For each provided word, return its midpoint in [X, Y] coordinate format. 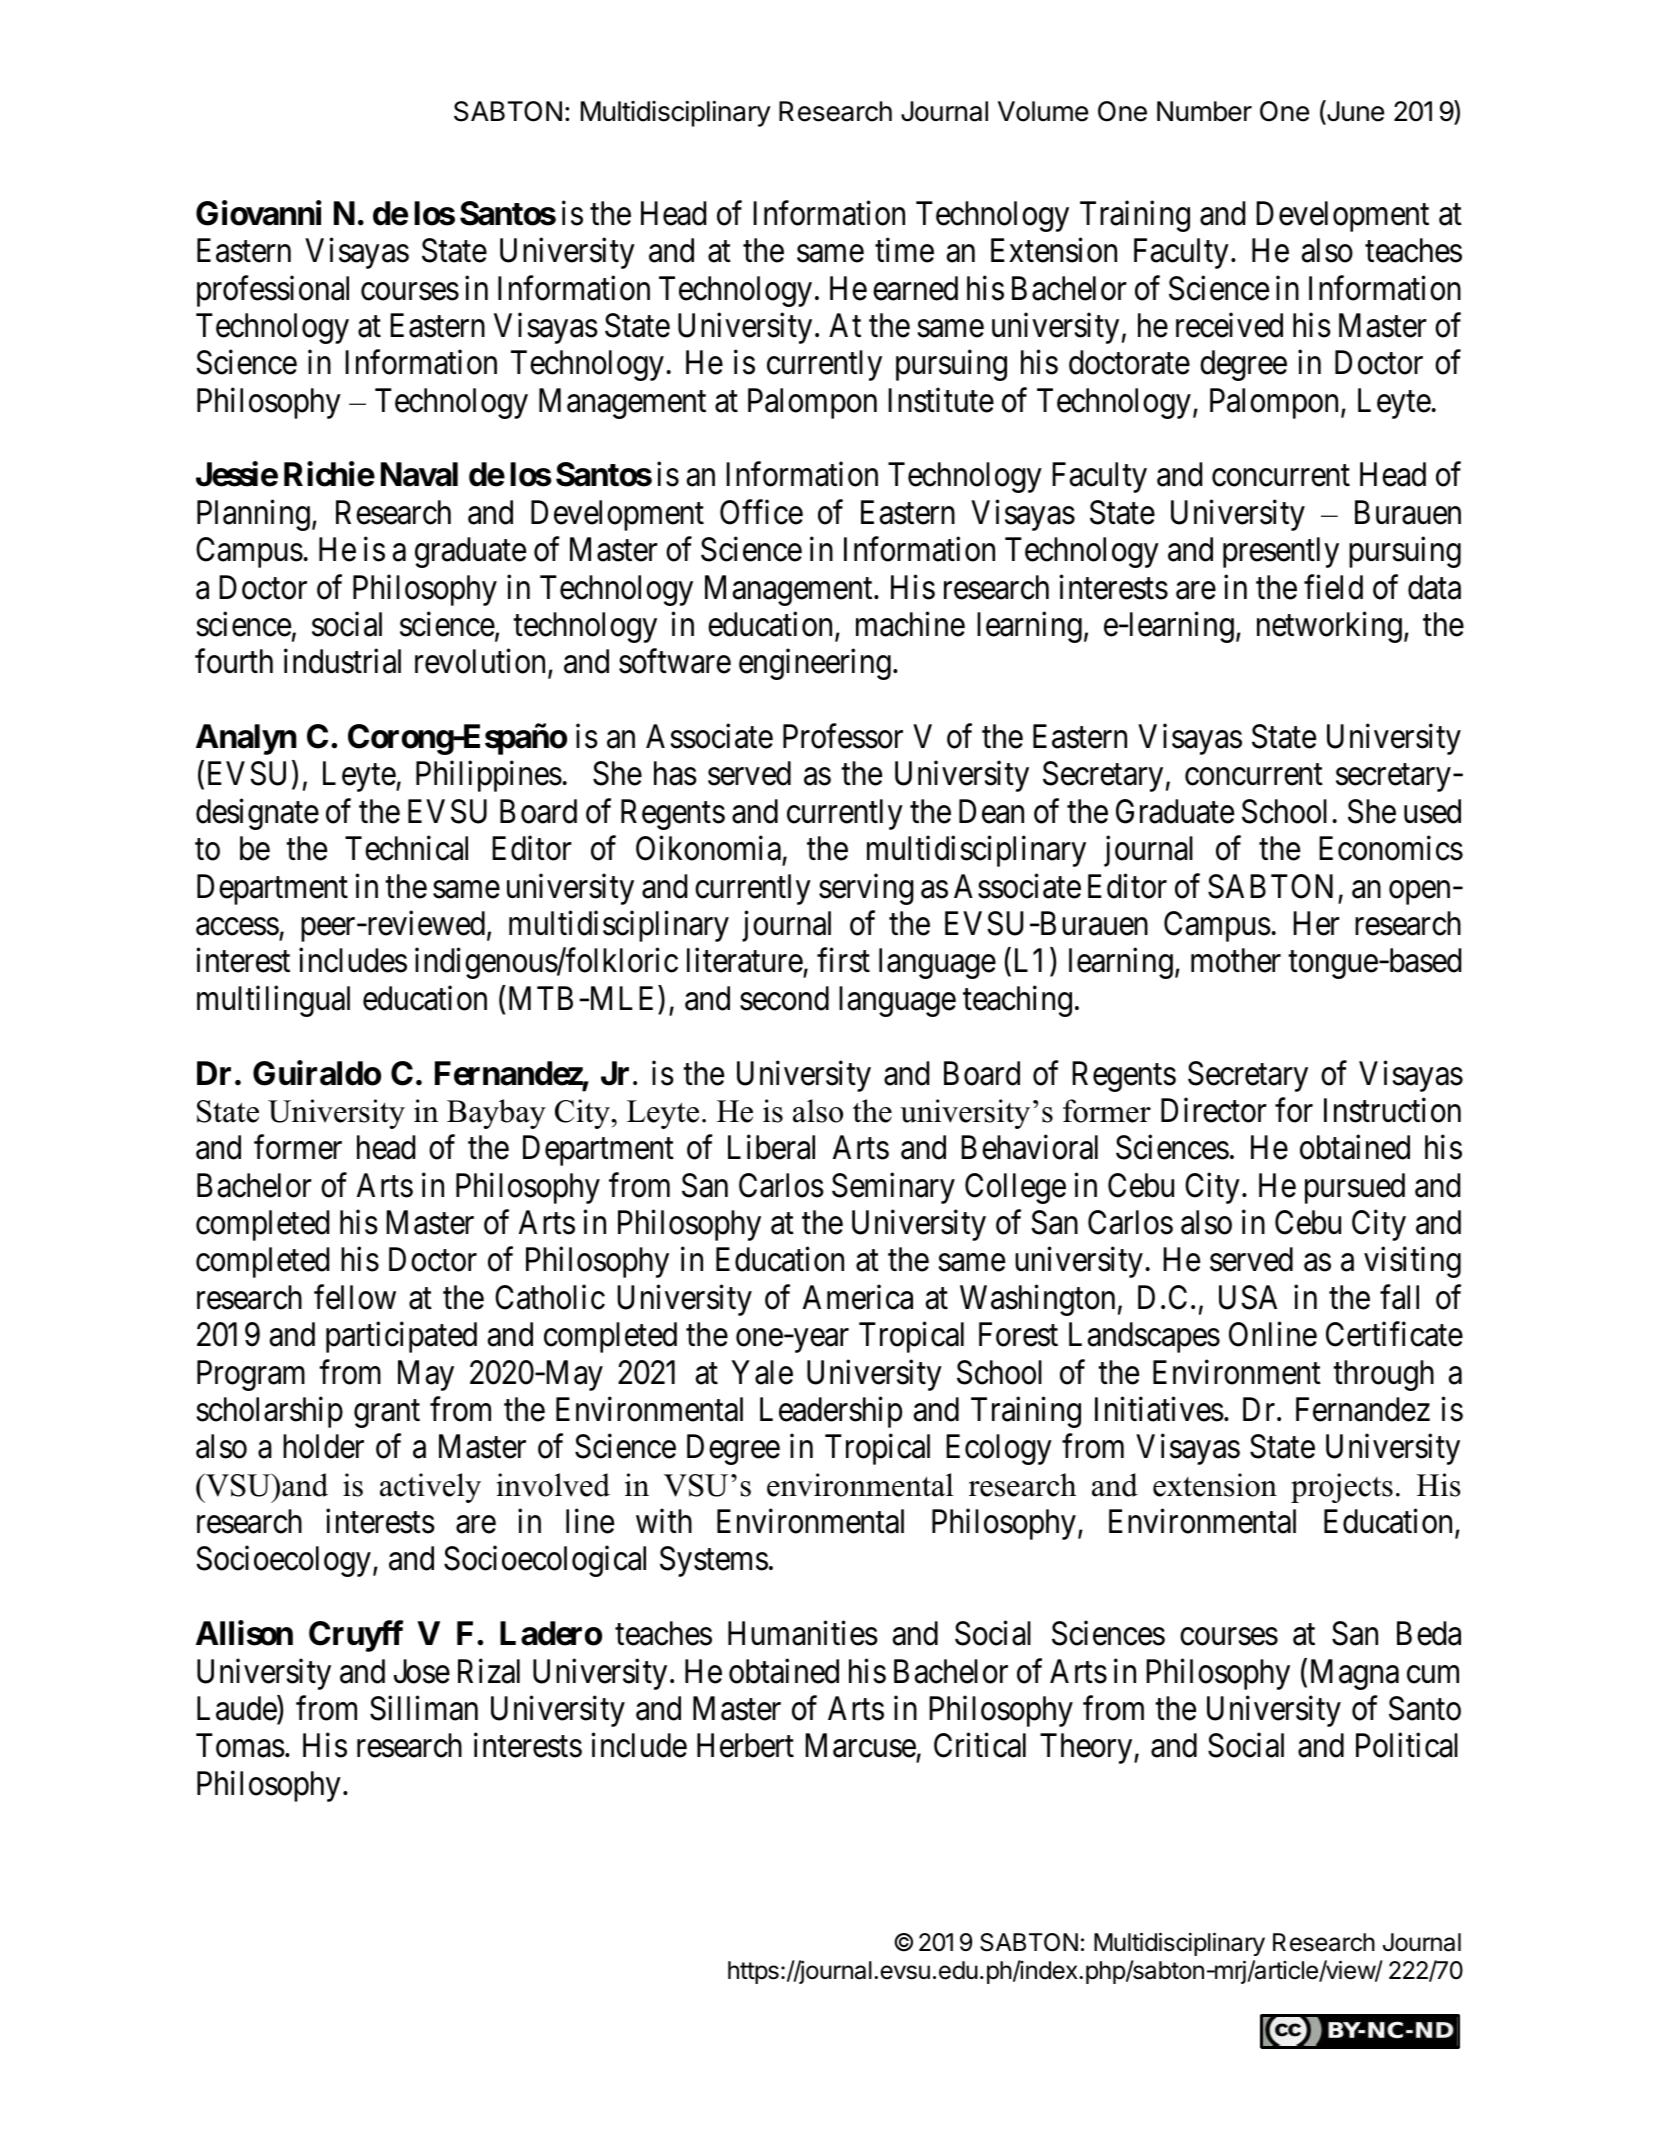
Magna [1355, 1674]
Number [1204, 111]
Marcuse [860, 1746]
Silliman [424, 1708]
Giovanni [259, 213]
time [904, 250]
